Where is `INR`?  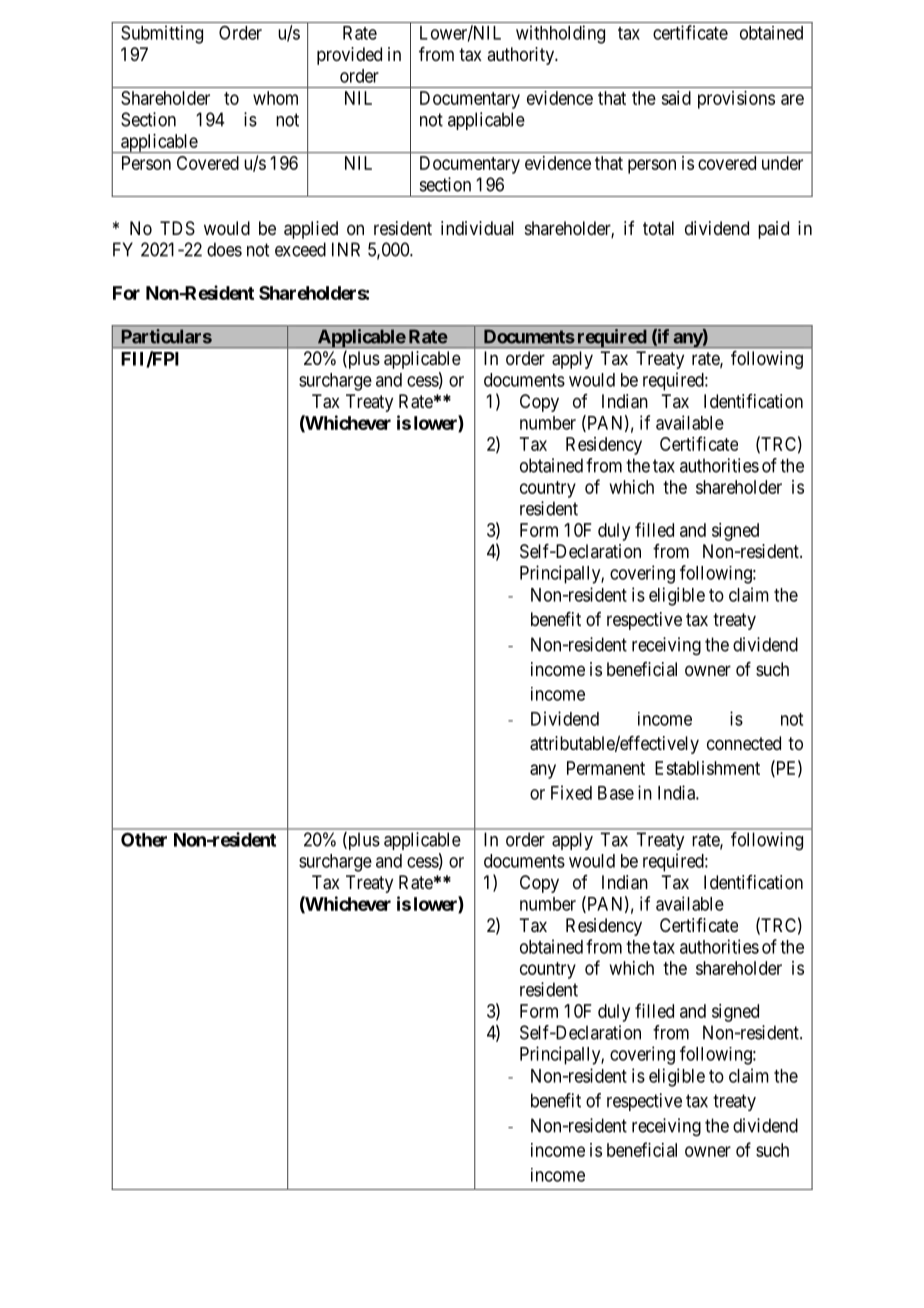
INR is located at coordinates (346, 249).
